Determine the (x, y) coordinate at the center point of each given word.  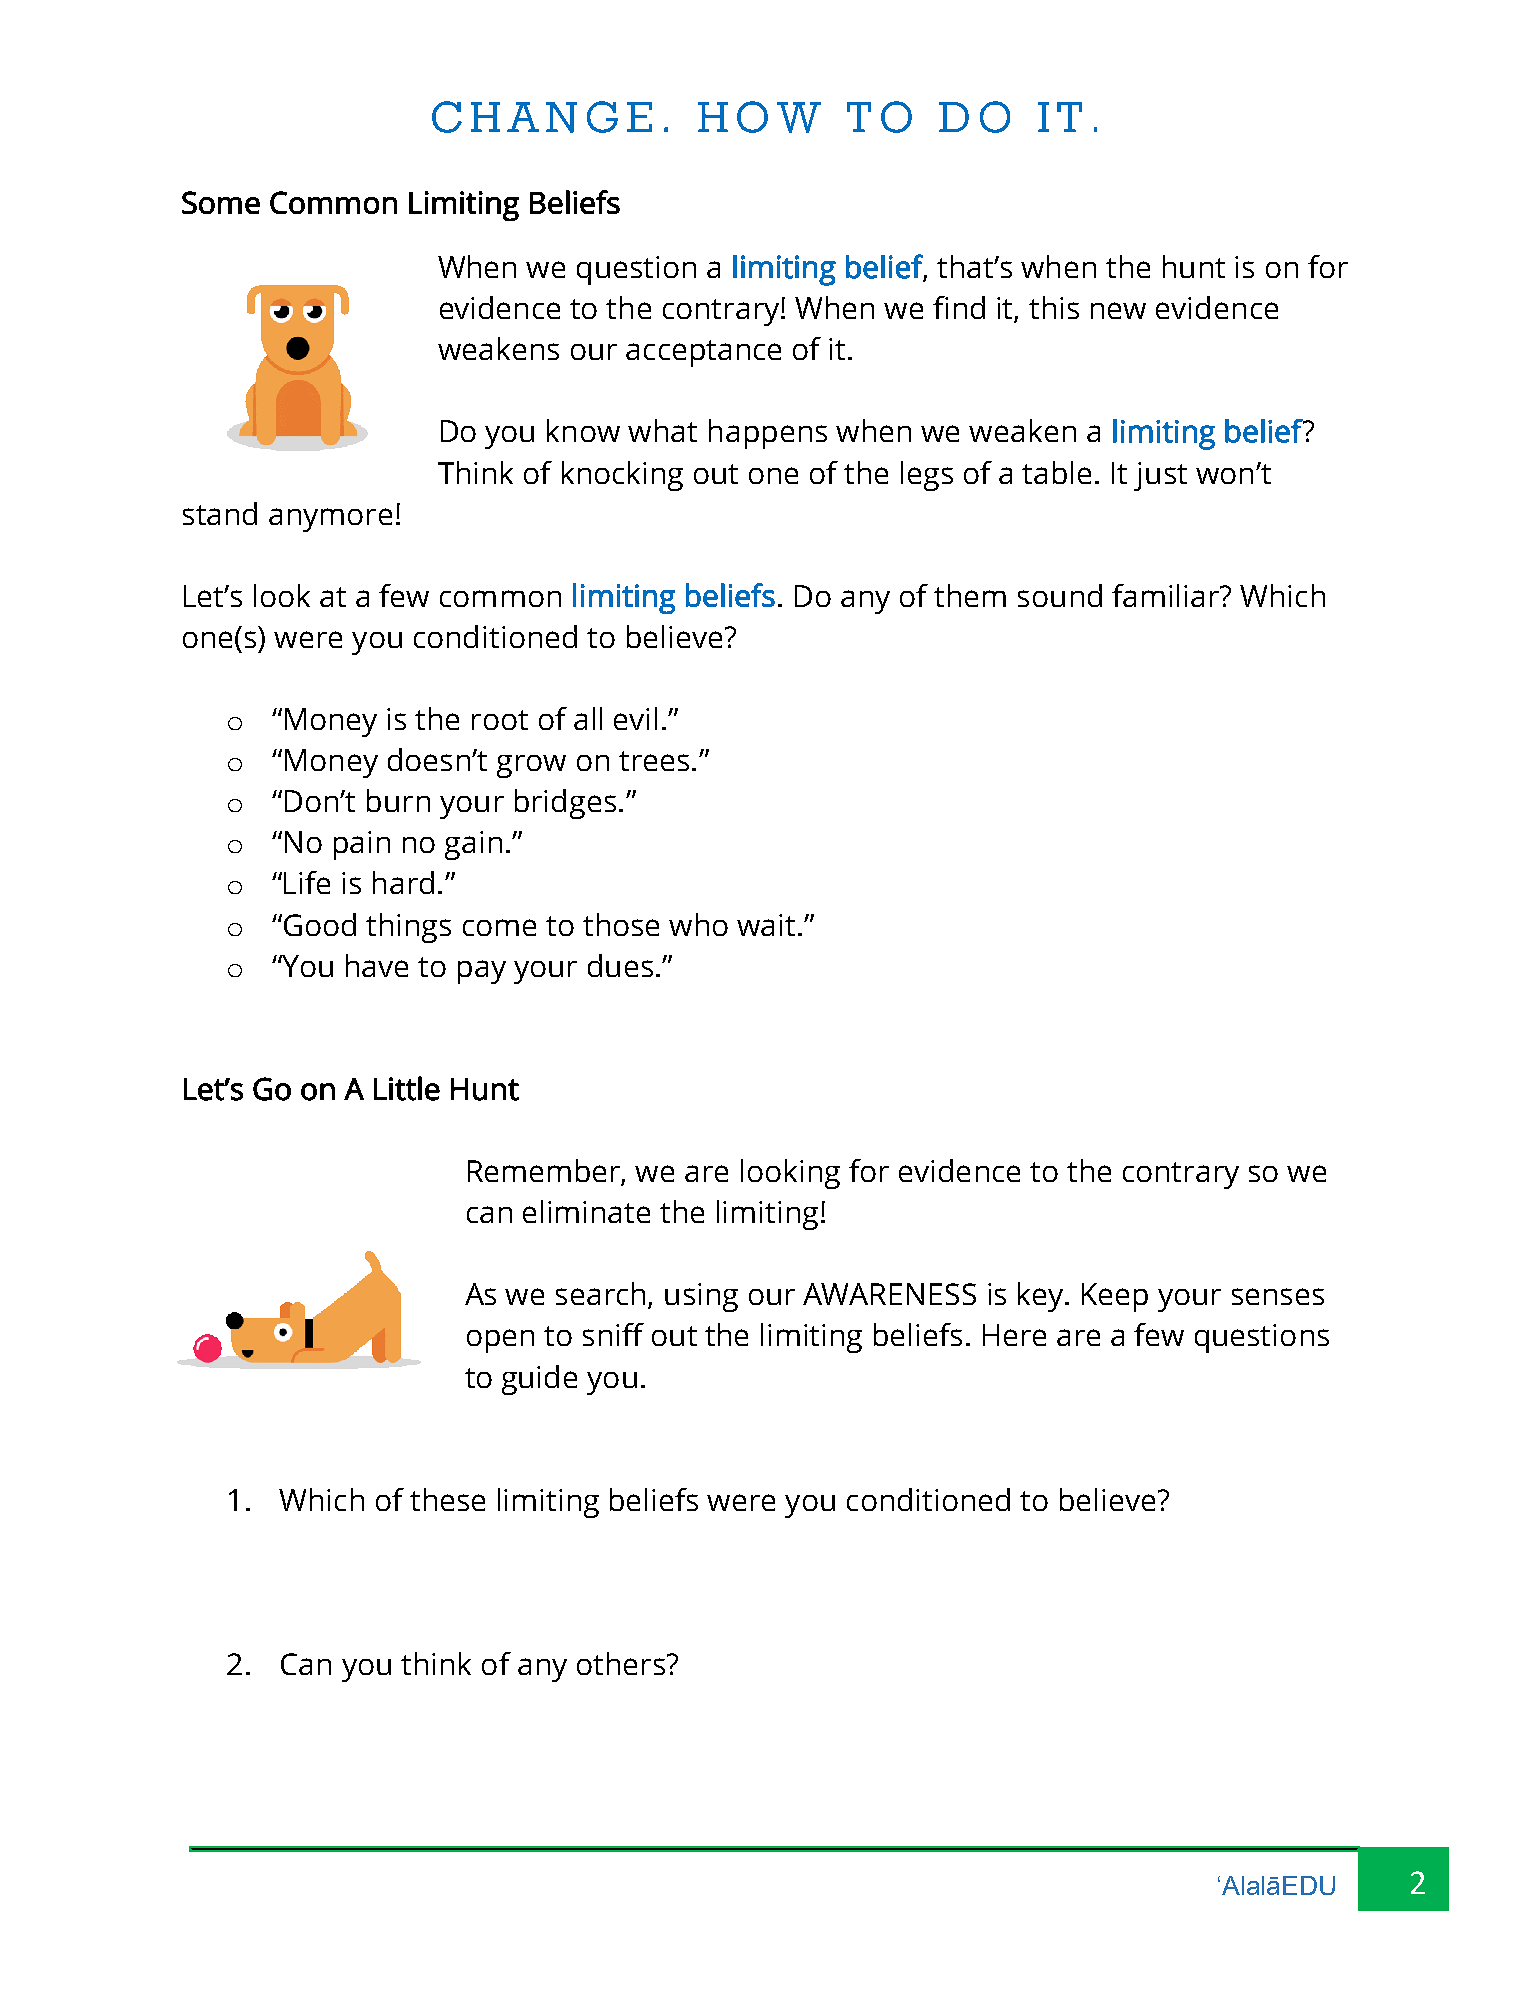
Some (221, 202)
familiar (1166, 595)
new (1118, 310)
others (621, 1663)
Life (307, 882)
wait (766, 925)
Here (1014, 1335)
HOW (759, 117)
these (447, 1499)
